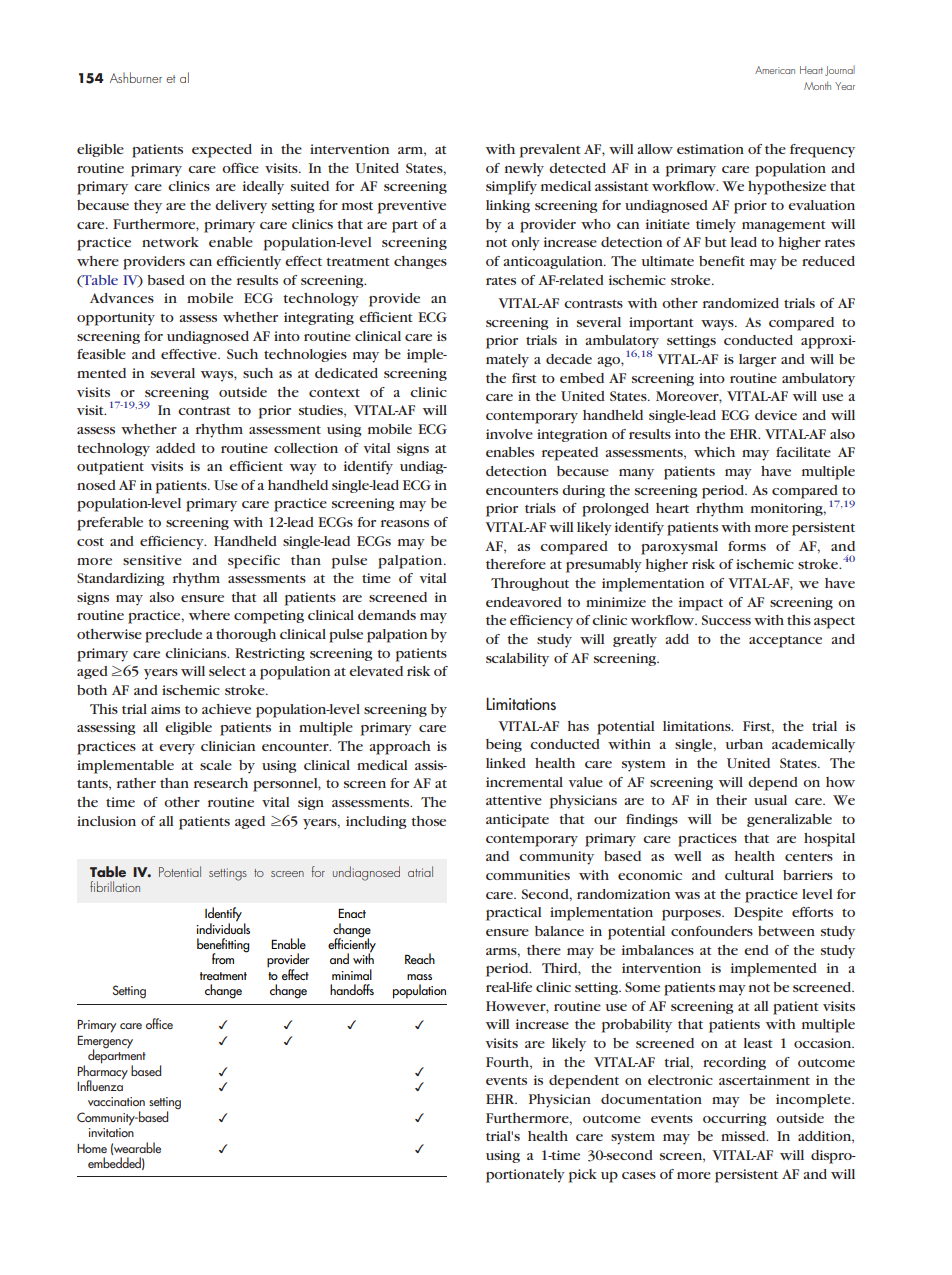 The image size is (952, 1275). I want to click on endeavored, so click(524, 602).
